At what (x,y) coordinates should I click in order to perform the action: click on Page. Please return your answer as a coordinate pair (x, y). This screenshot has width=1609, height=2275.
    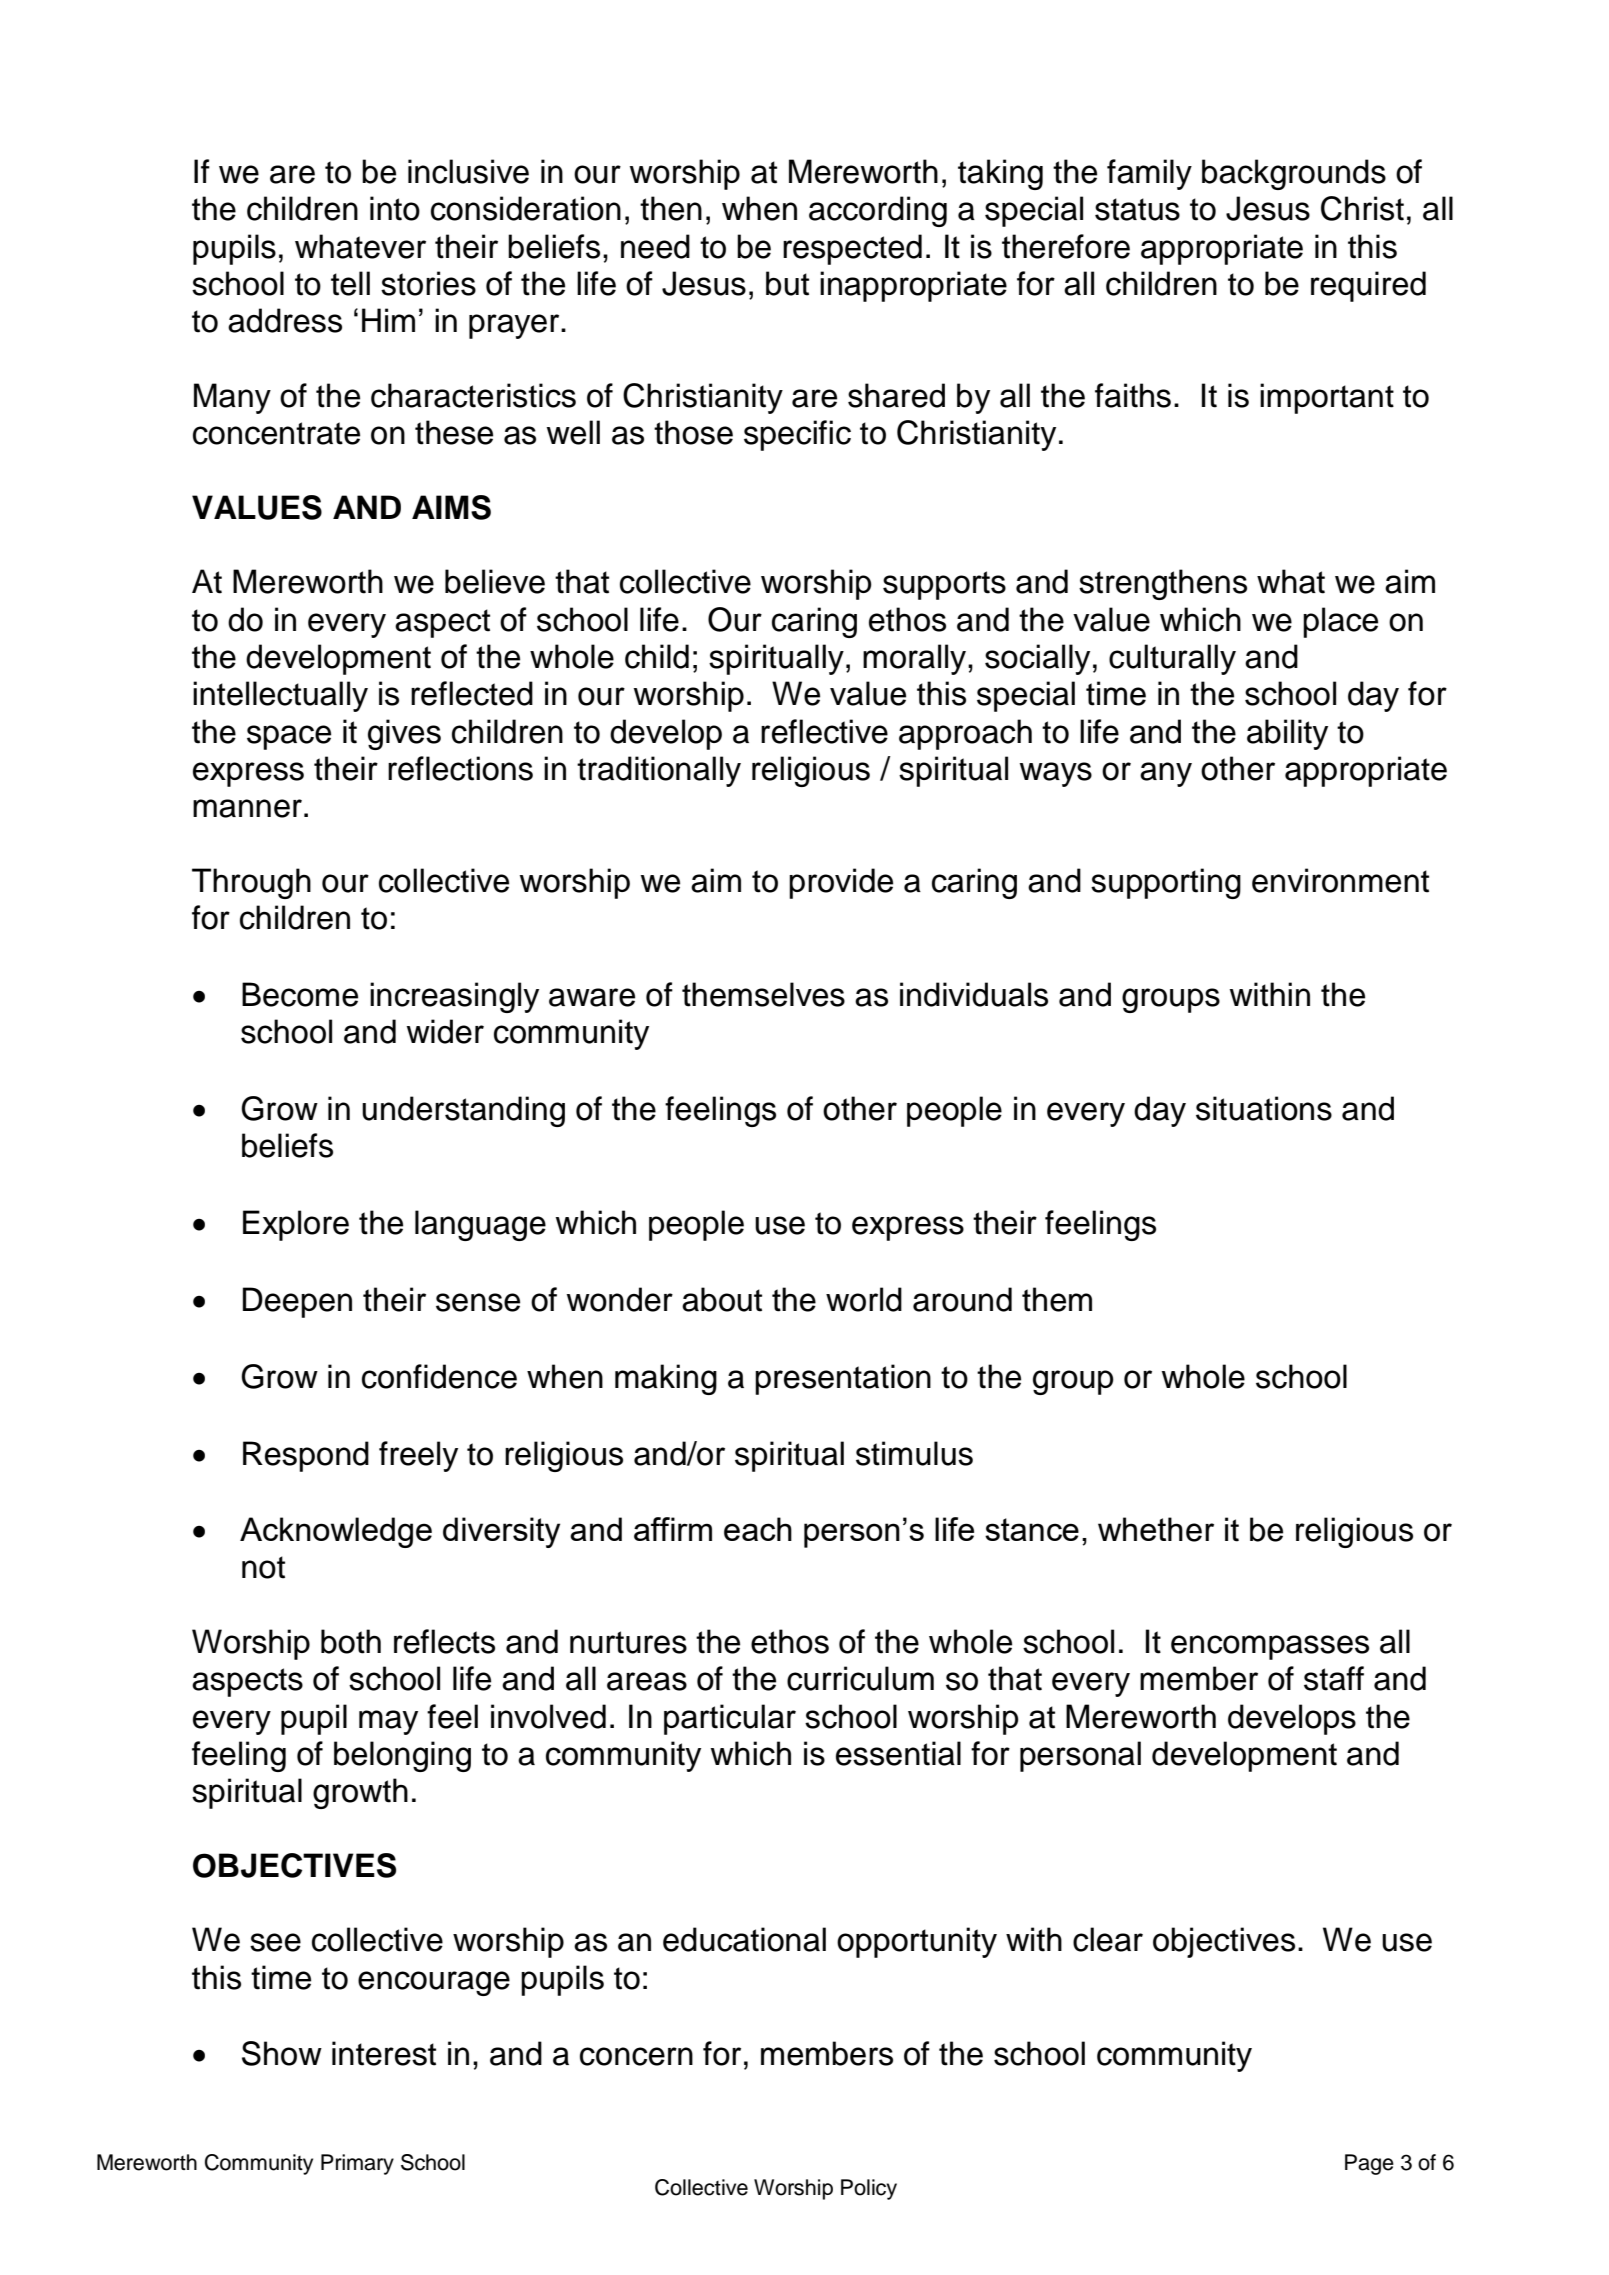
    Looking at the image, I should click on (1369, 2164).
